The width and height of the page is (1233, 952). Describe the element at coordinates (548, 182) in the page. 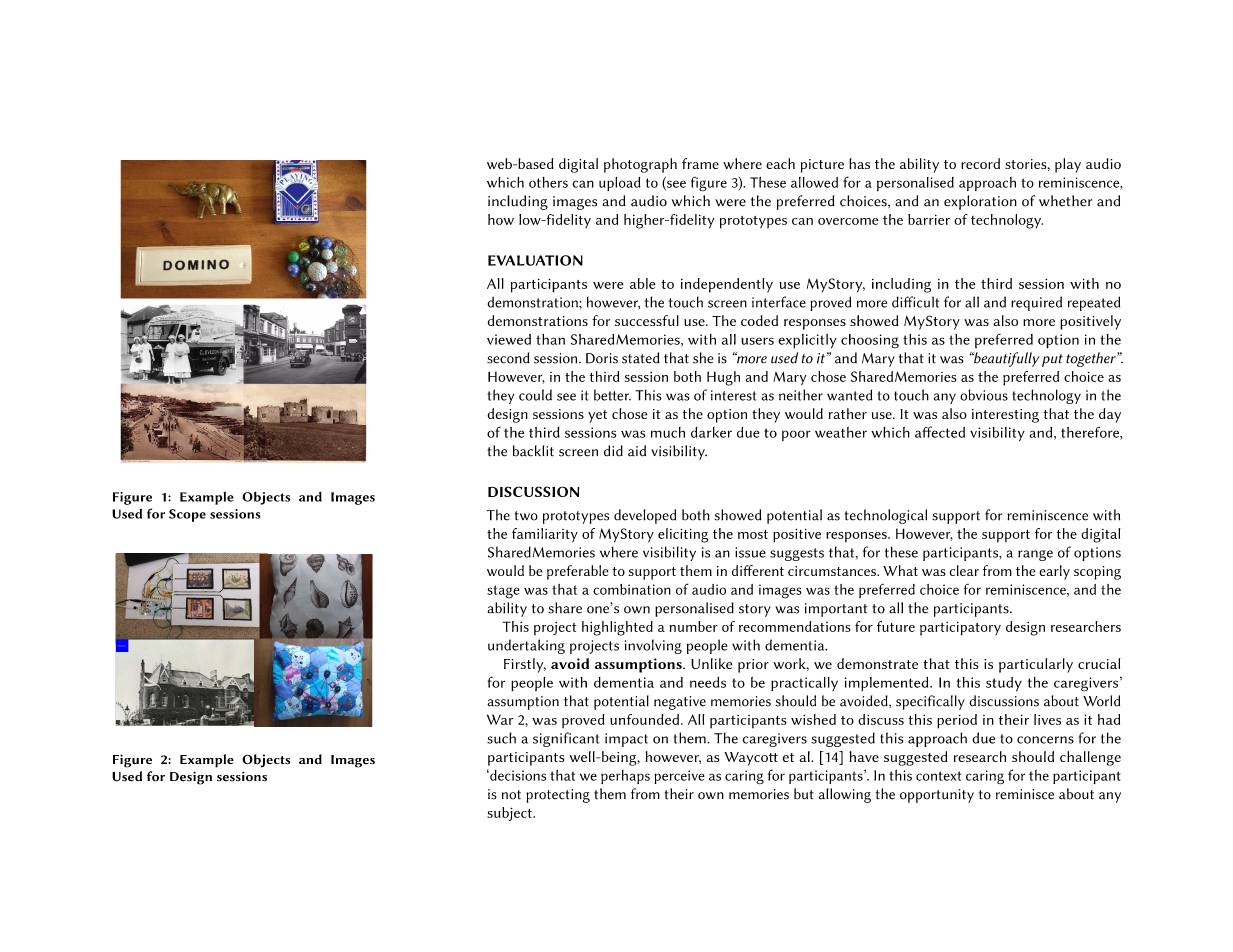

I see `others` at that location.
